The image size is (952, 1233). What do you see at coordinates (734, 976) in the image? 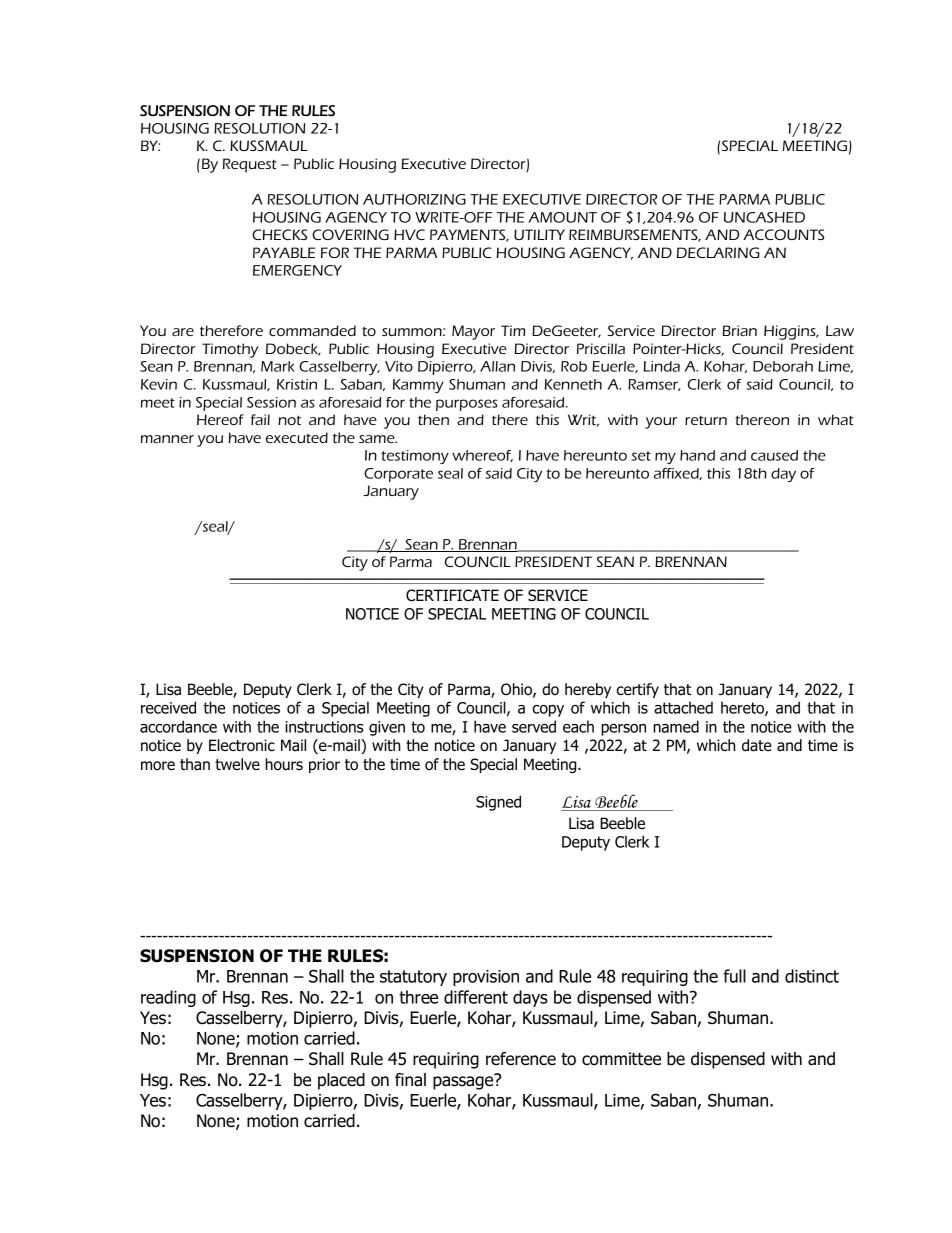
I see `full` at bounding box center [734, 976].
